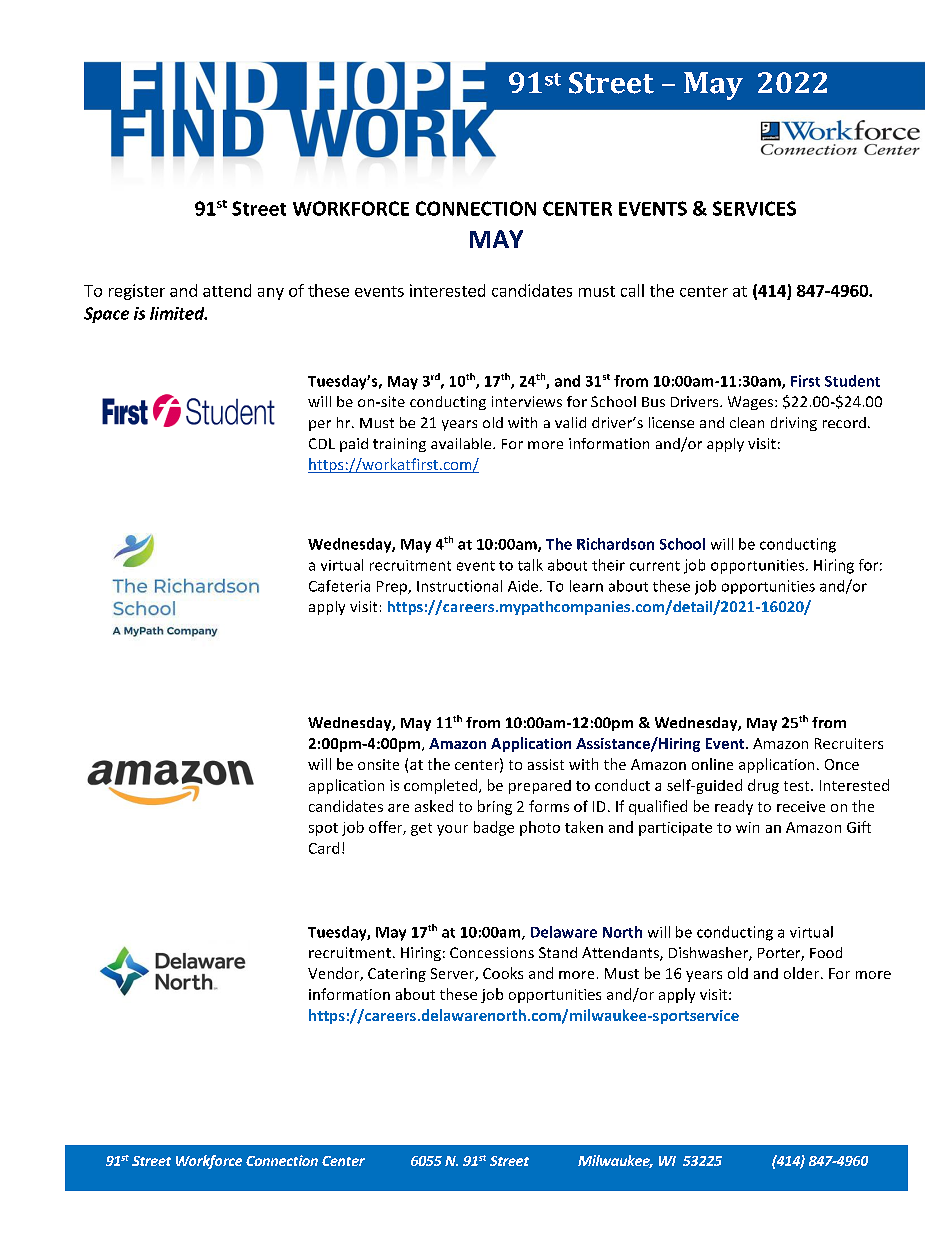 Image resolution: width=952 pixels, height=1233 pixels. I want to click on register, so click(137, 292).
